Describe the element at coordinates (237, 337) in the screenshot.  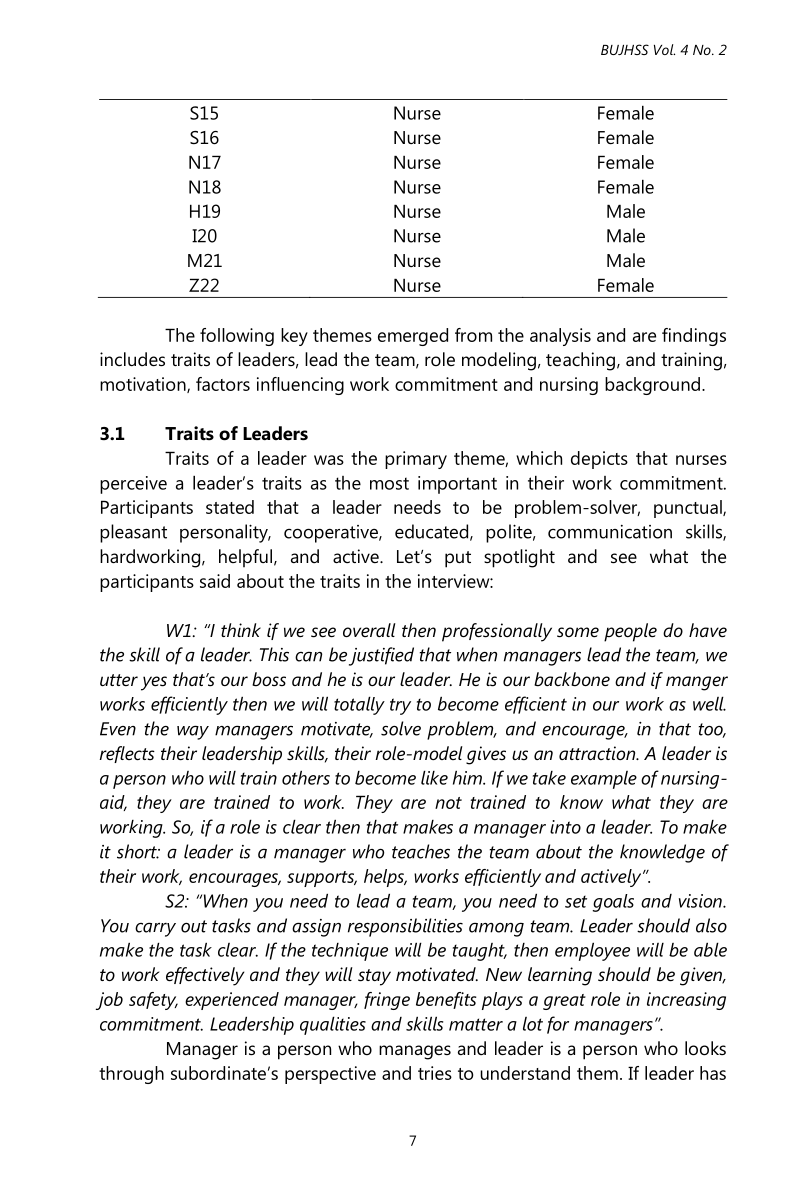
I see `following` at that location.
